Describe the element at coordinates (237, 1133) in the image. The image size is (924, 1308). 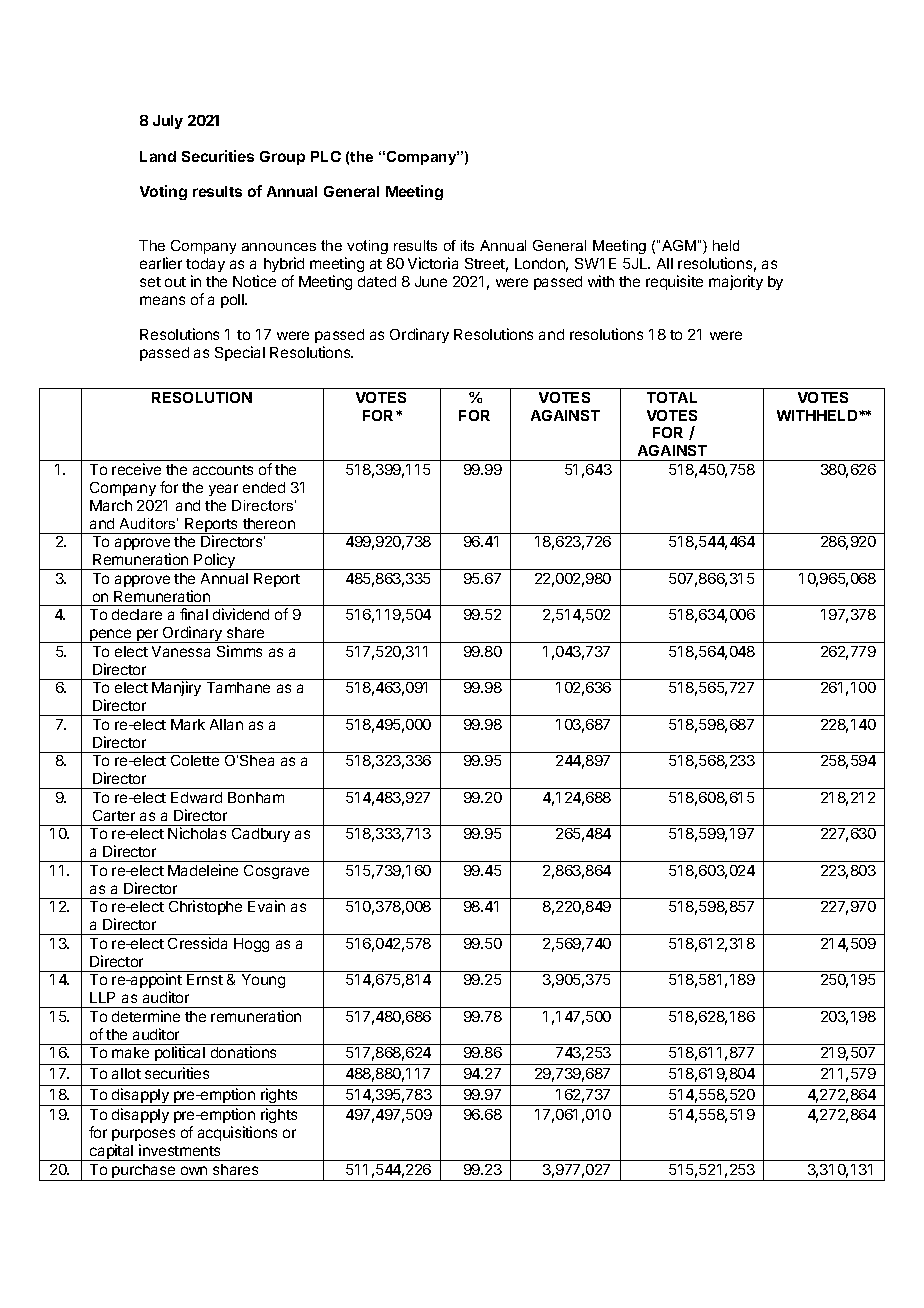
I see `acquisitions` at that location.
